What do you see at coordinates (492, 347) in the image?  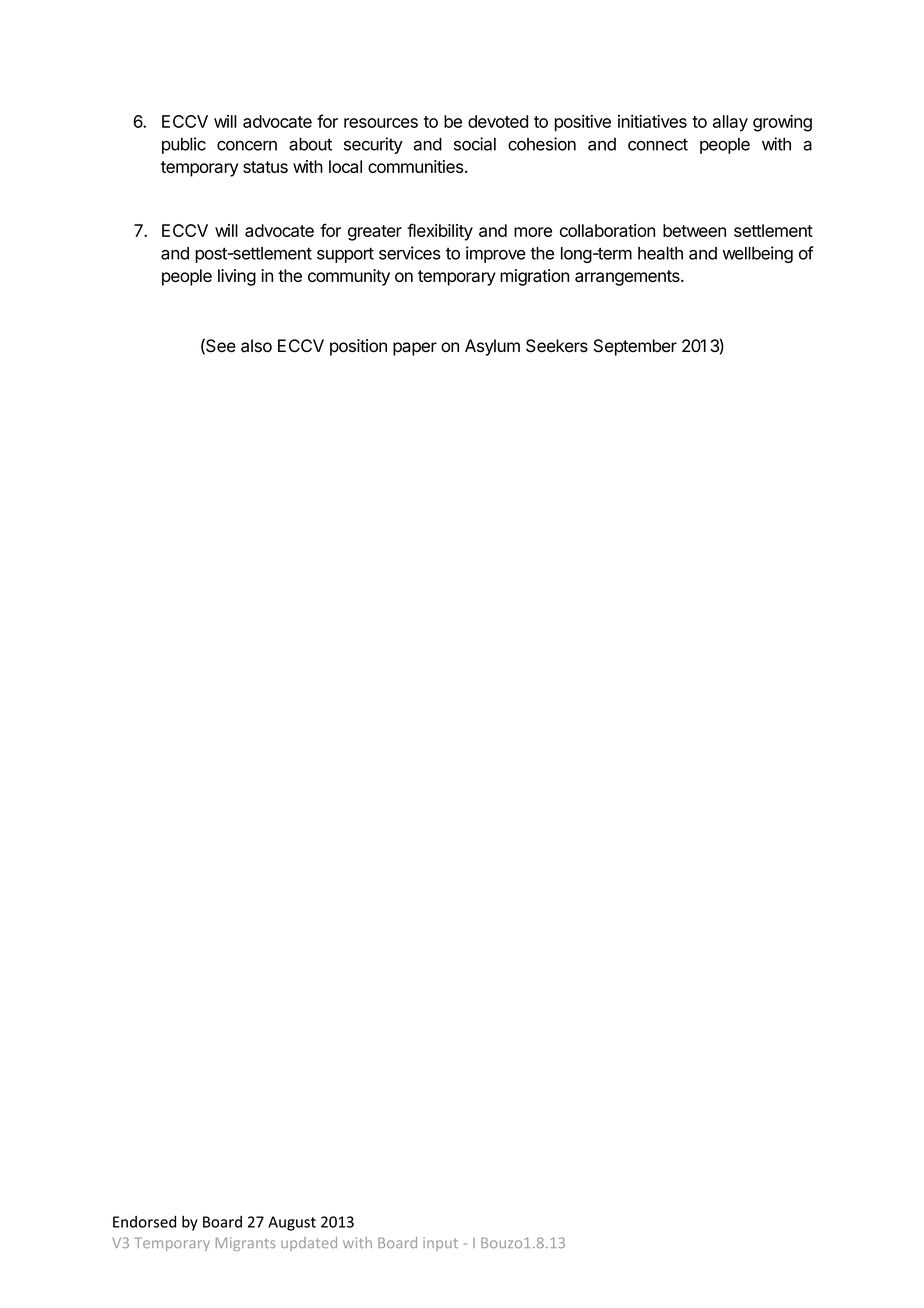 I see `Asylum` at bounding box center [492, 347].
